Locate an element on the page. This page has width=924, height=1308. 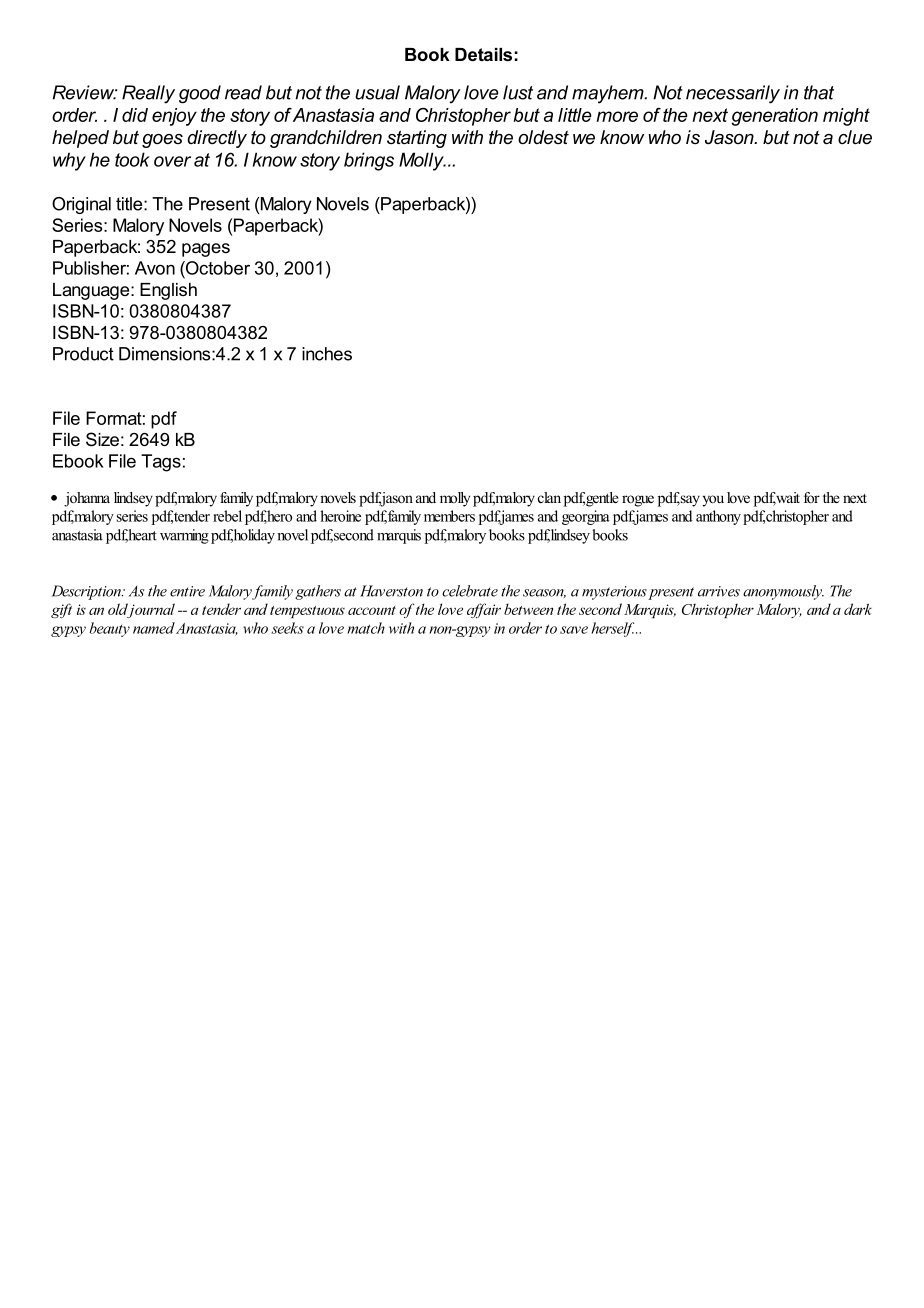
you is located at coordinates (713, 501).
